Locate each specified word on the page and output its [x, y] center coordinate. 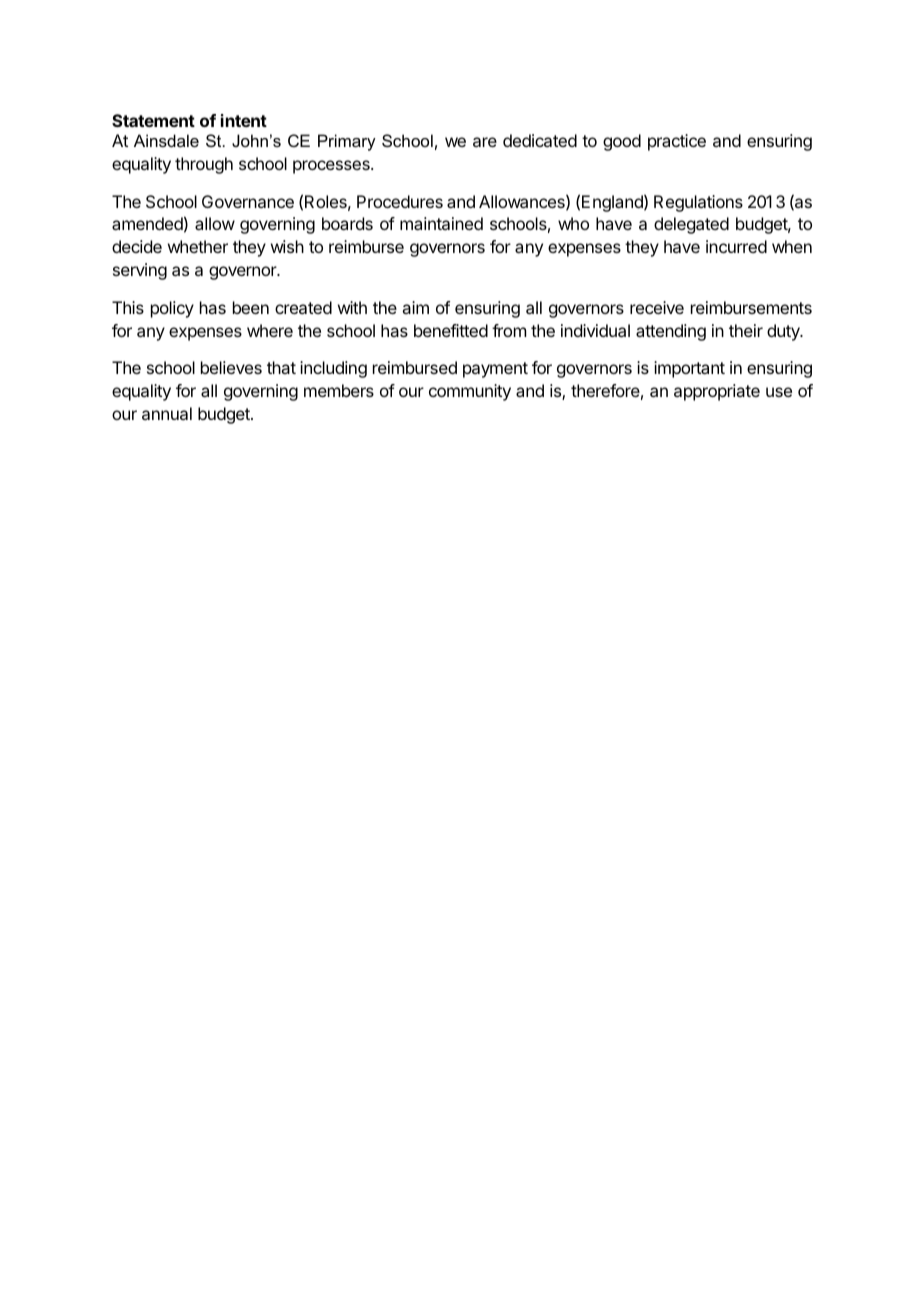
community [470, 392]
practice [677, 142]
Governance [248, 201]
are [485, 142]
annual [167, 413]
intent [244, 120]
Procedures [400, 201]
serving [140, 271]
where [270, 330]
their [746, 330]
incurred [736, 246]
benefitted [451, 330]
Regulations [698, 203]
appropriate [717, 392]
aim [415, 307]
